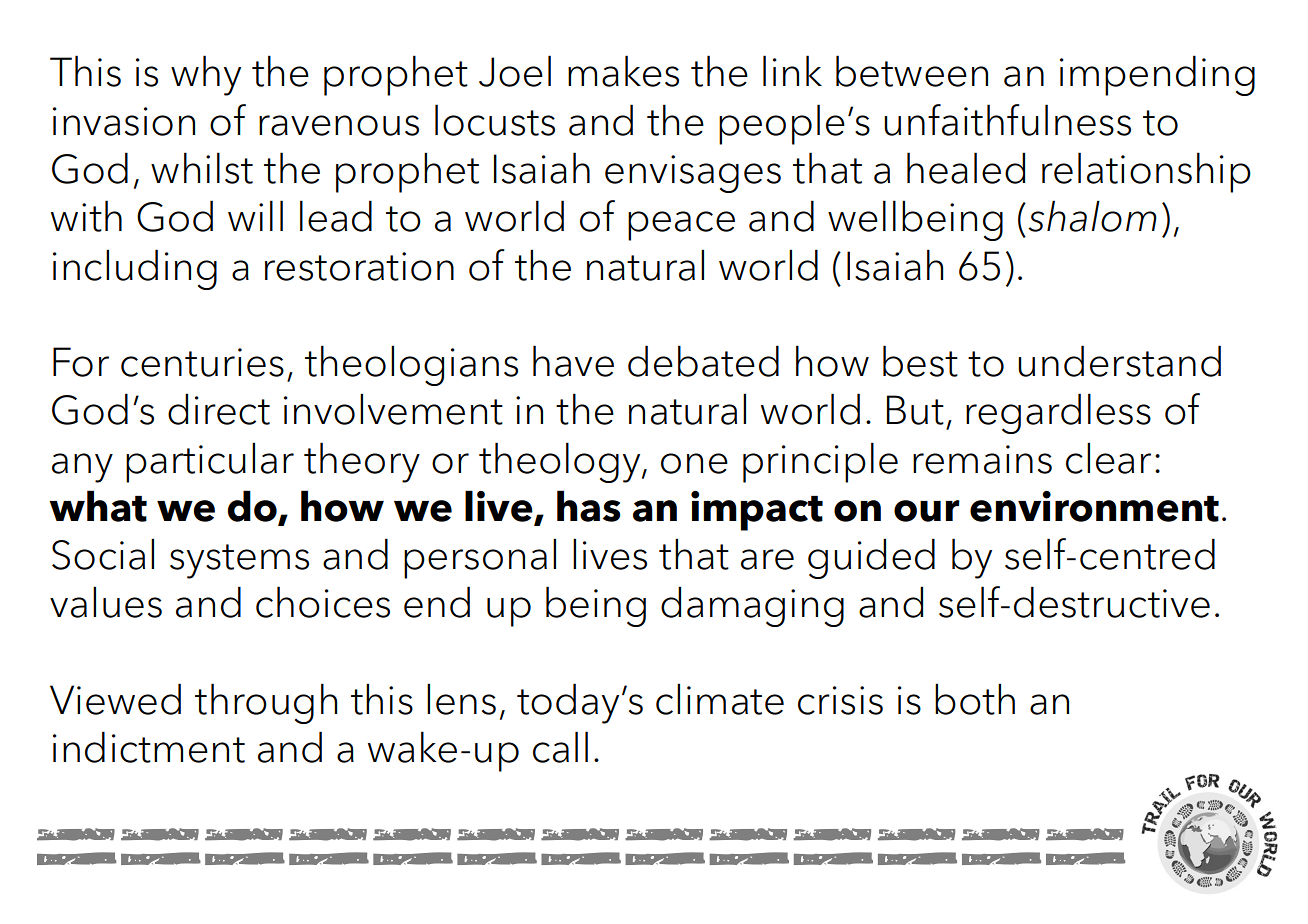 The height and width of the screenshot is (924, 1308). What do you see at coordinates (1119, 361) in the screenshot?
I see `understand` at bounding box center [1119, 361].
